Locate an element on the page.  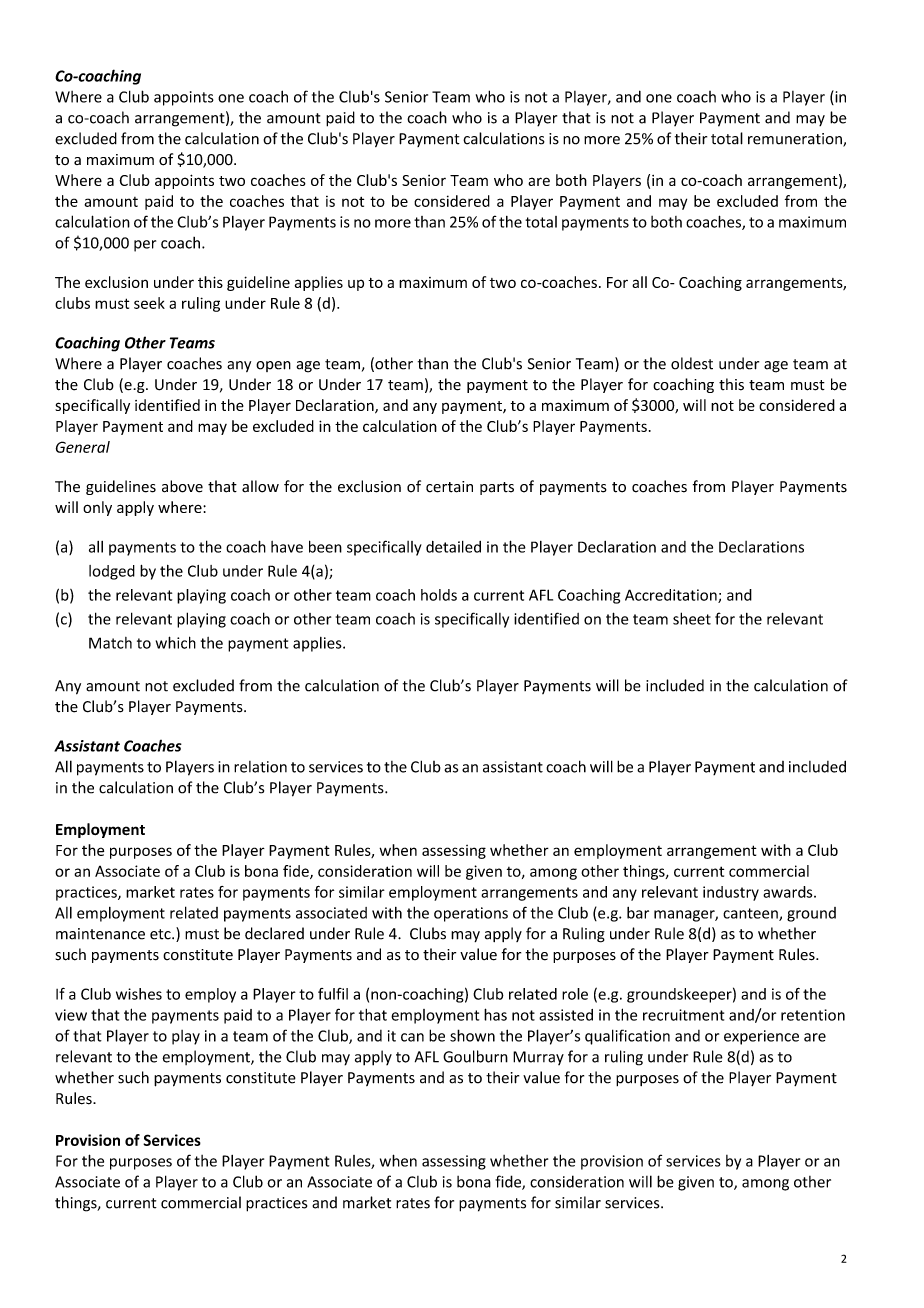
experience is located at coordinates (761, 1037).
